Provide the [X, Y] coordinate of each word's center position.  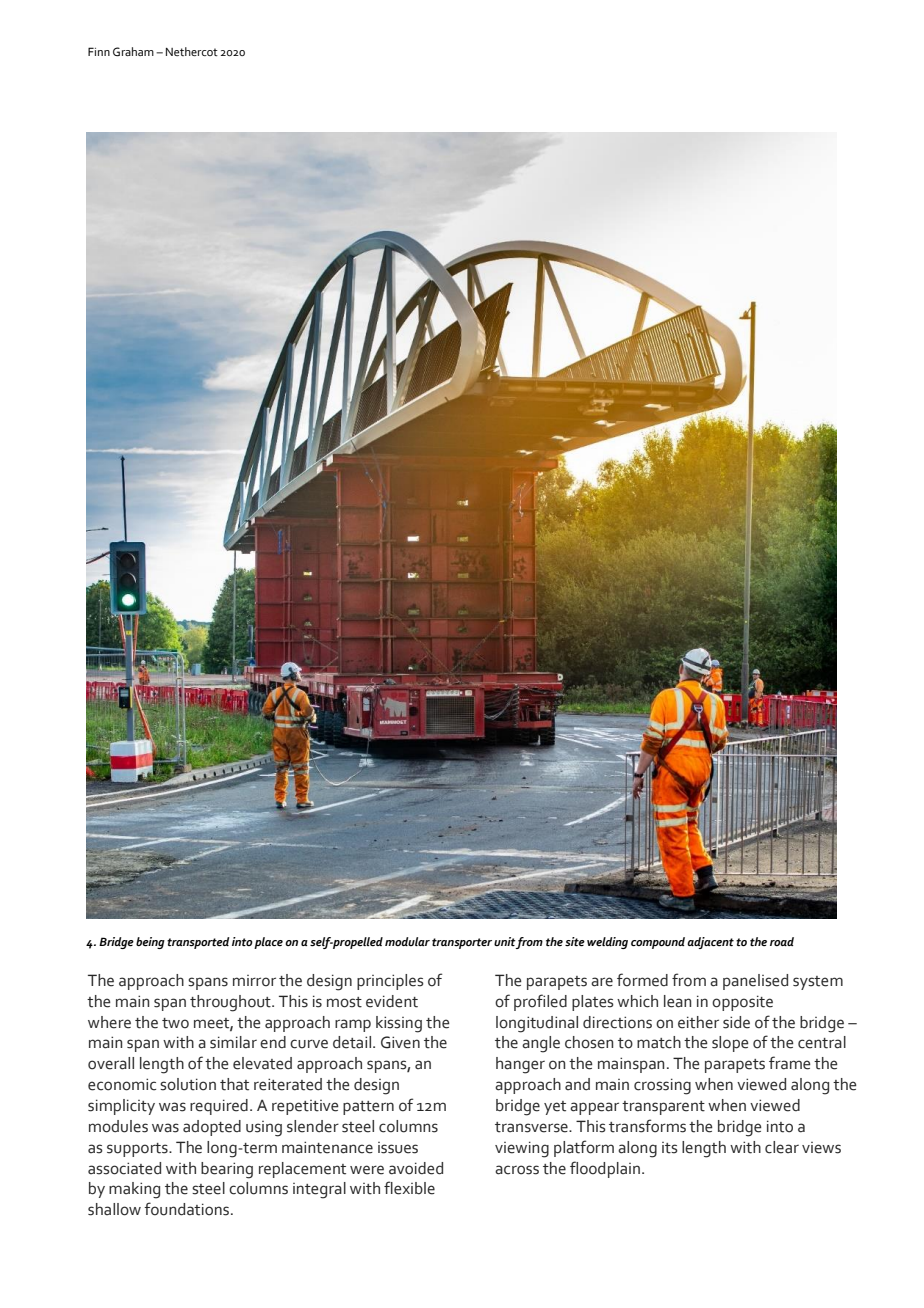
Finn [99, 51]
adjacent [710, 943]
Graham [133, 52]
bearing [227, 1170]
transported [198, 943]
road [782, 941]
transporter [462, 943]
